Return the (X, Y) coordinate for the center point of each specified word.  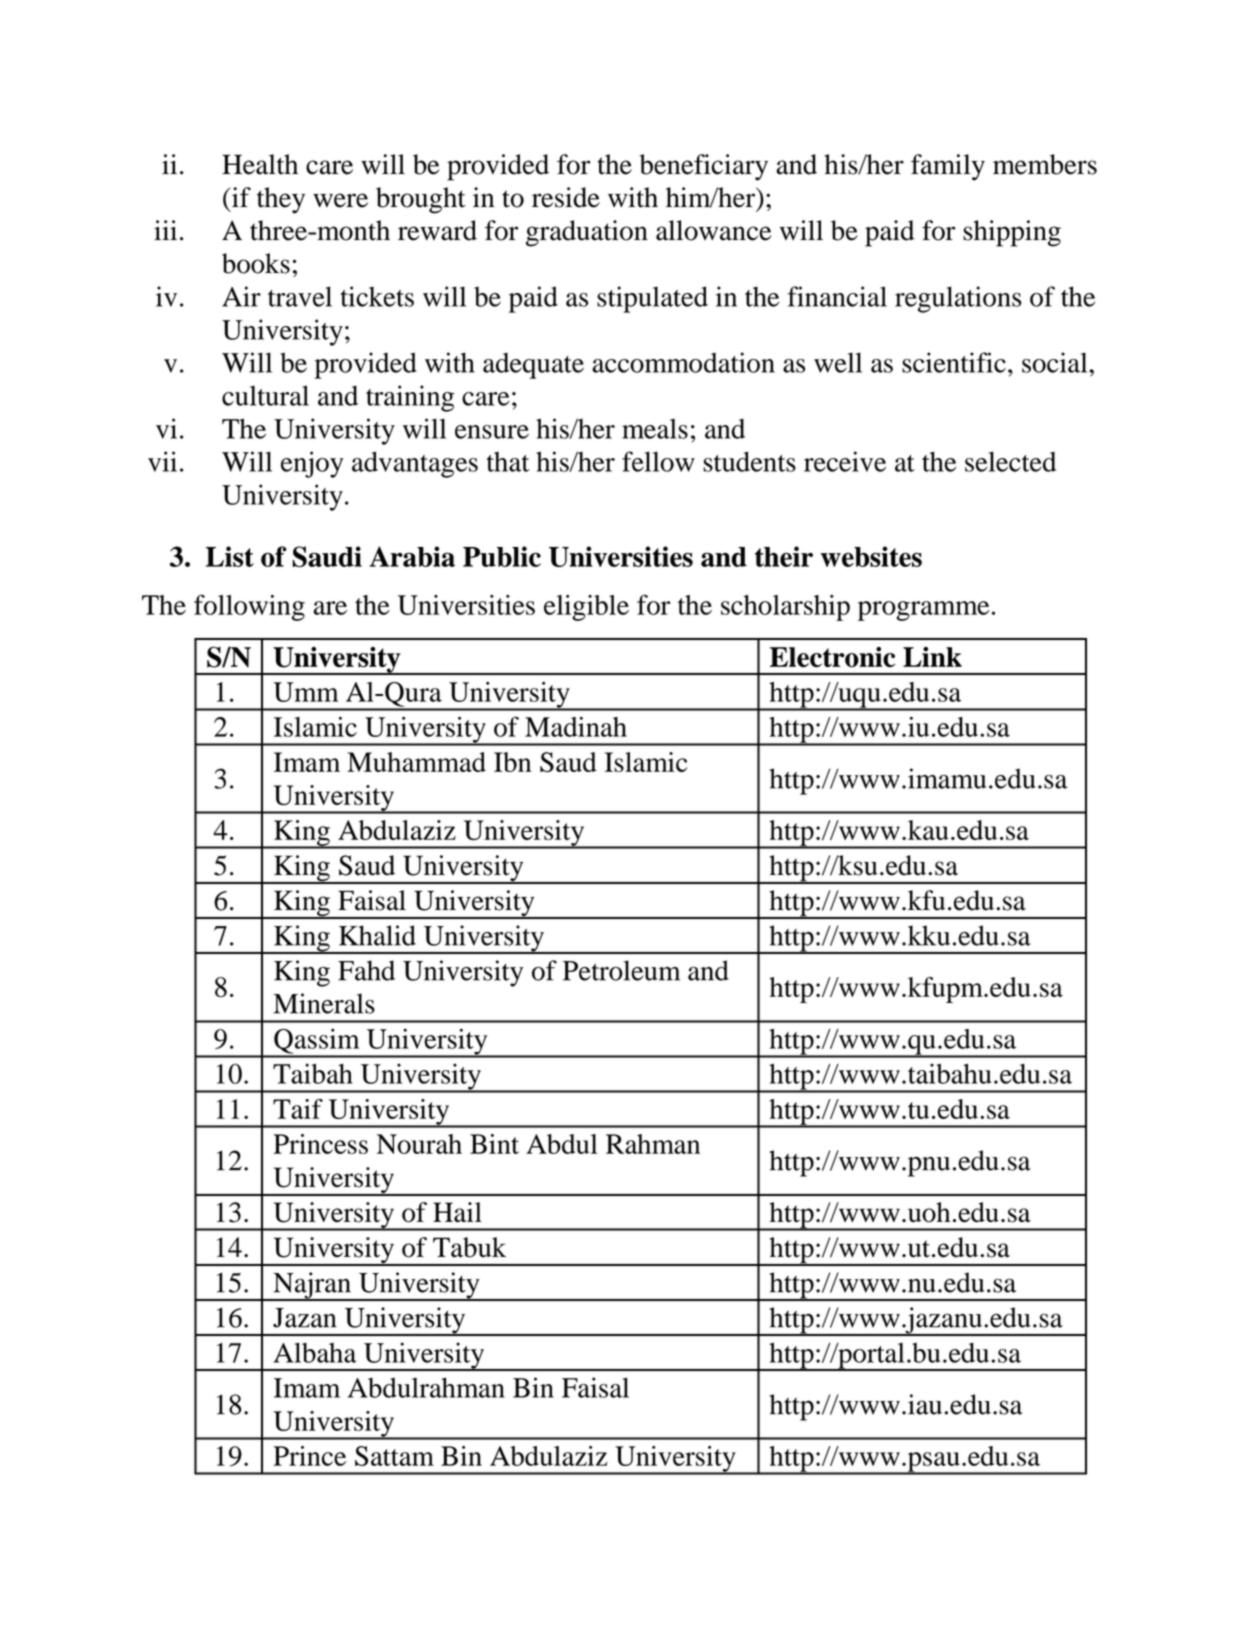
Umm (306, 692)
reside (566, 197)
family (948, 167)
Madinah (576, 727)
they (281, 200)
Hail (457, 1212)
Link (932, 657)
